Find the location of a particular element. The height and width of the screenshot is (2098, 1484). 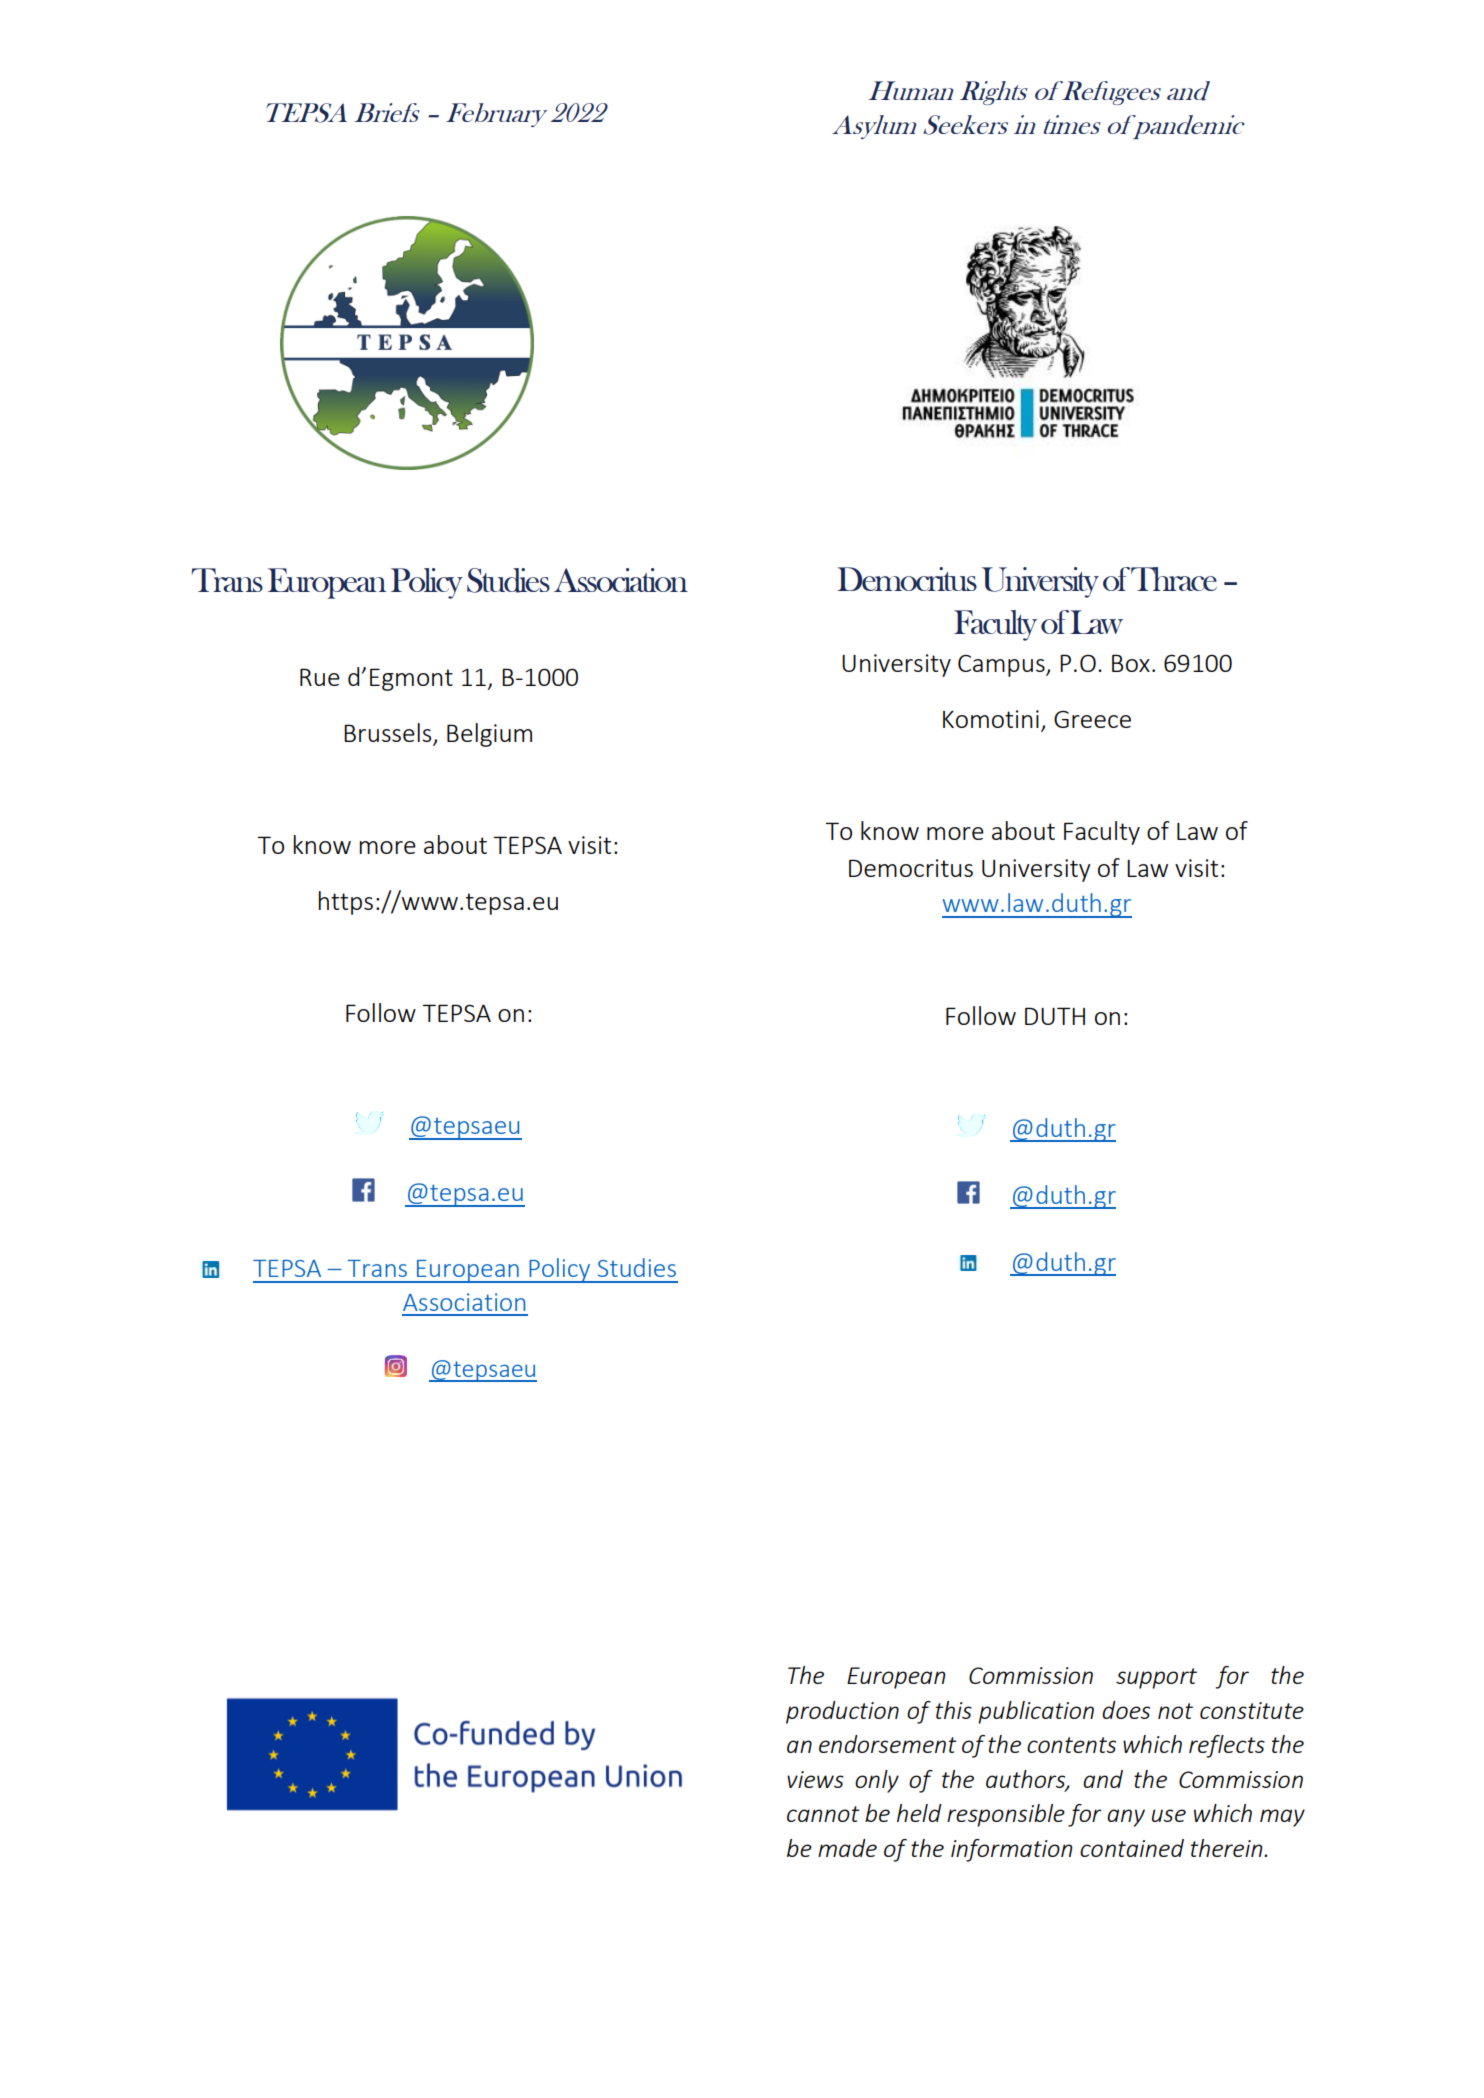

production is located at coordinates (842, 1712).
